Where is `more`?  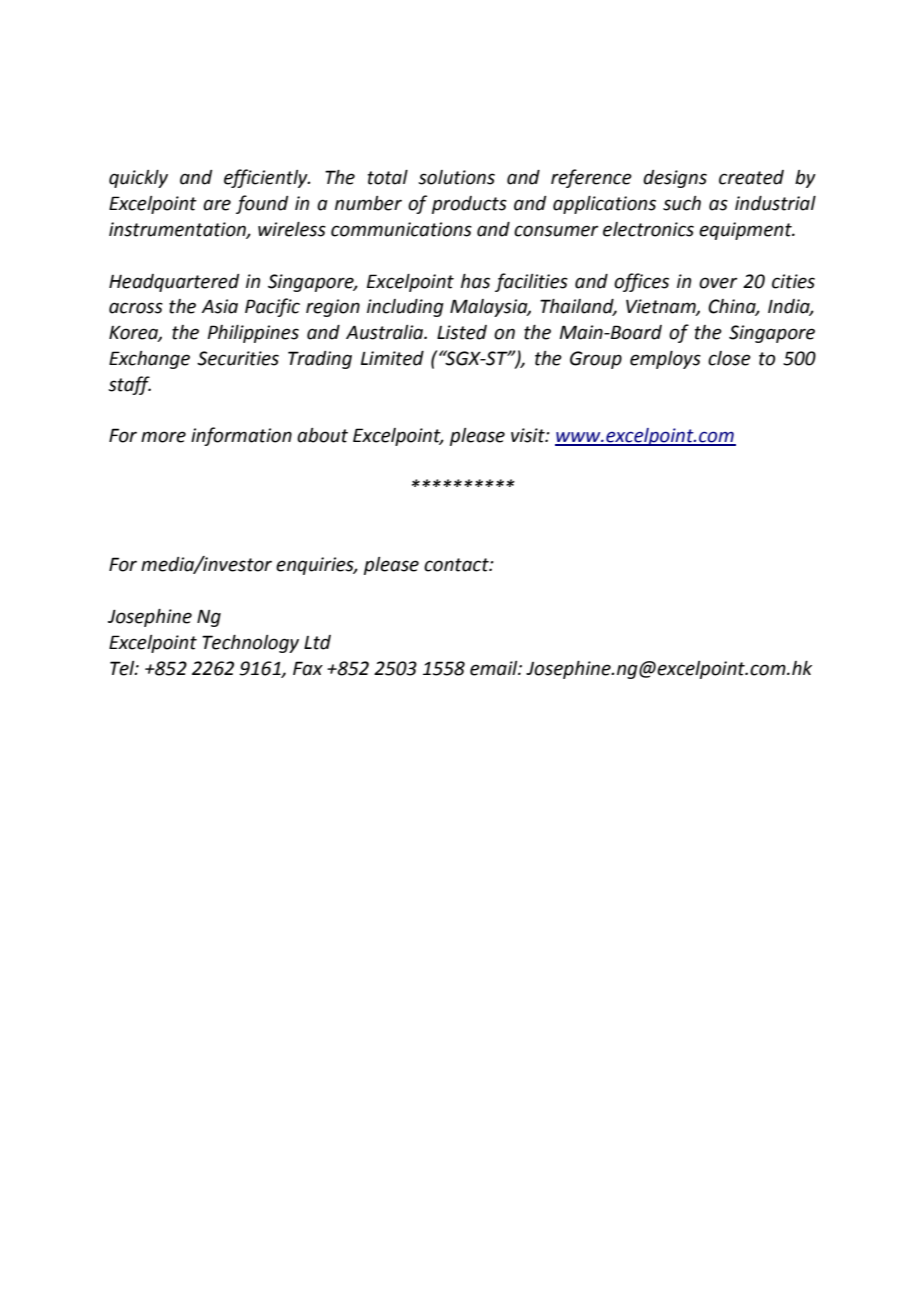 more is located at coordinates (163, 437).
